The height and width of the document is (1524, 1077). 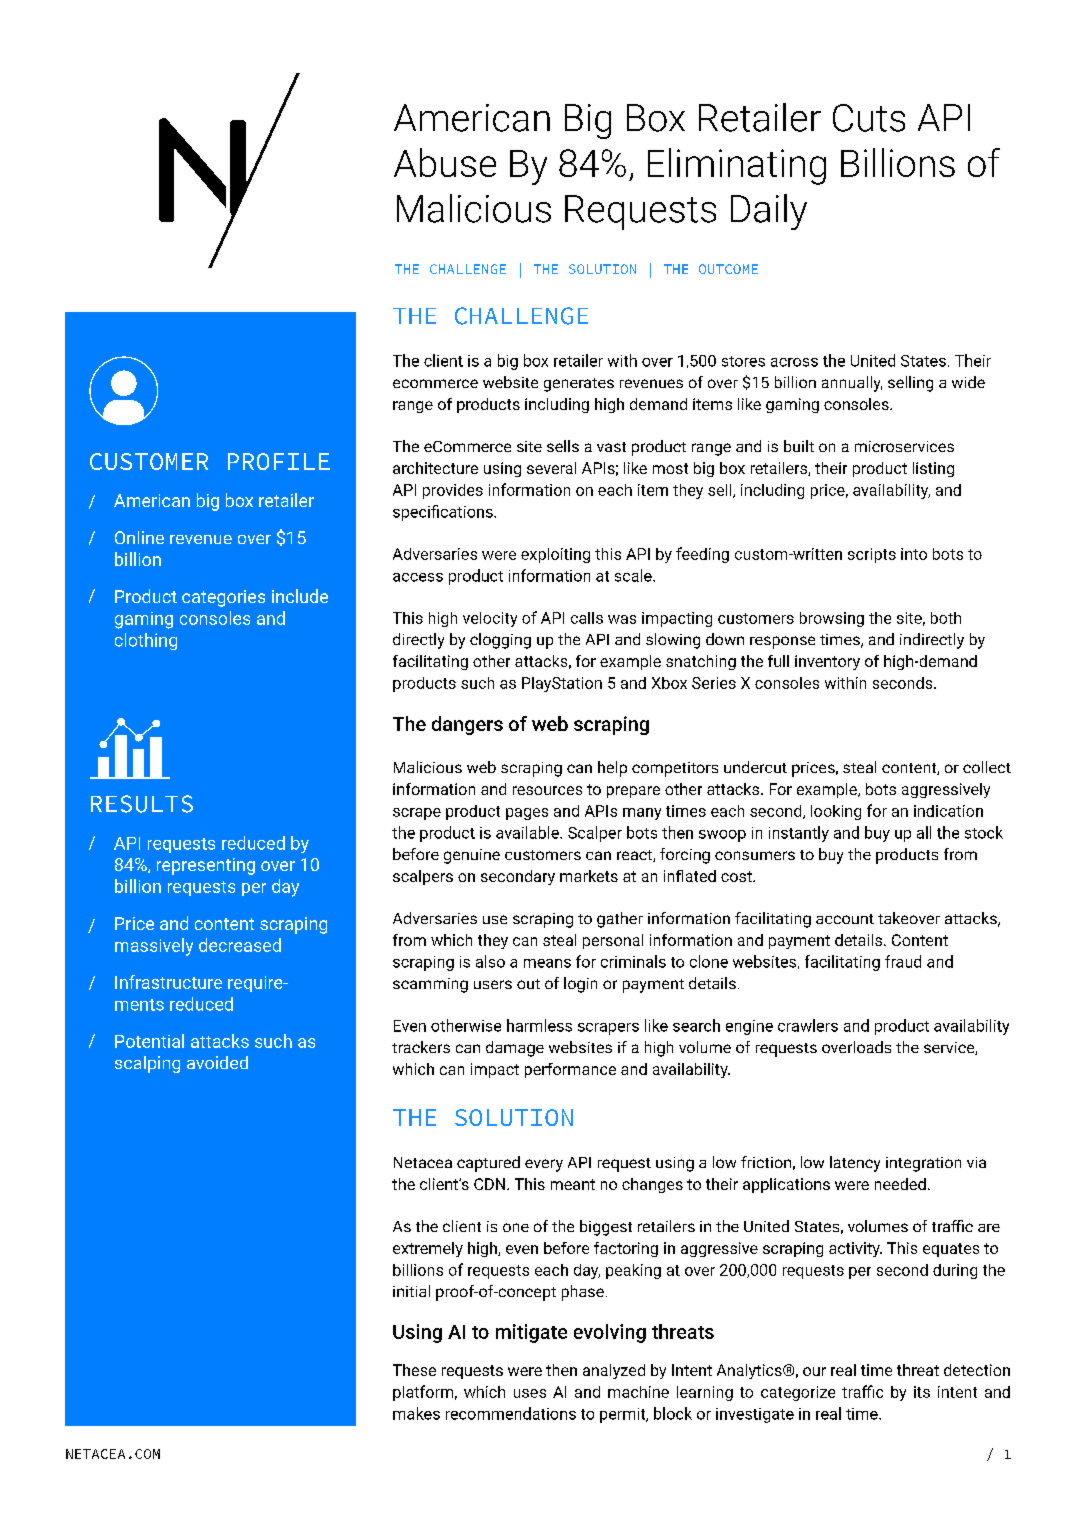 What do you see at coordinates (836, 812) in the document?
I see `looking` at bounding box center [836, 812].
